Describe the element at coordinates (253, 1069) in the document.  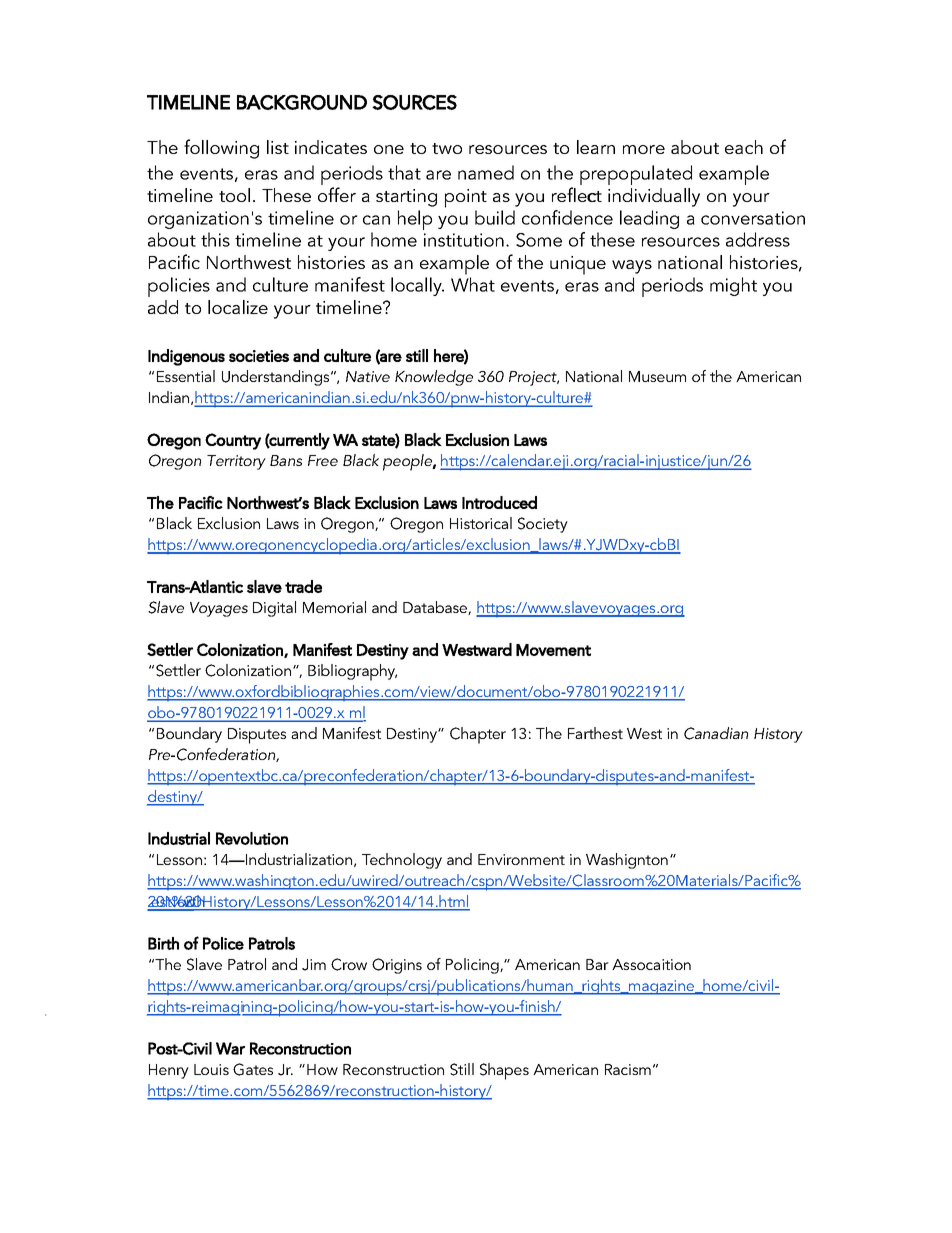
I see `Gates` at that location.
